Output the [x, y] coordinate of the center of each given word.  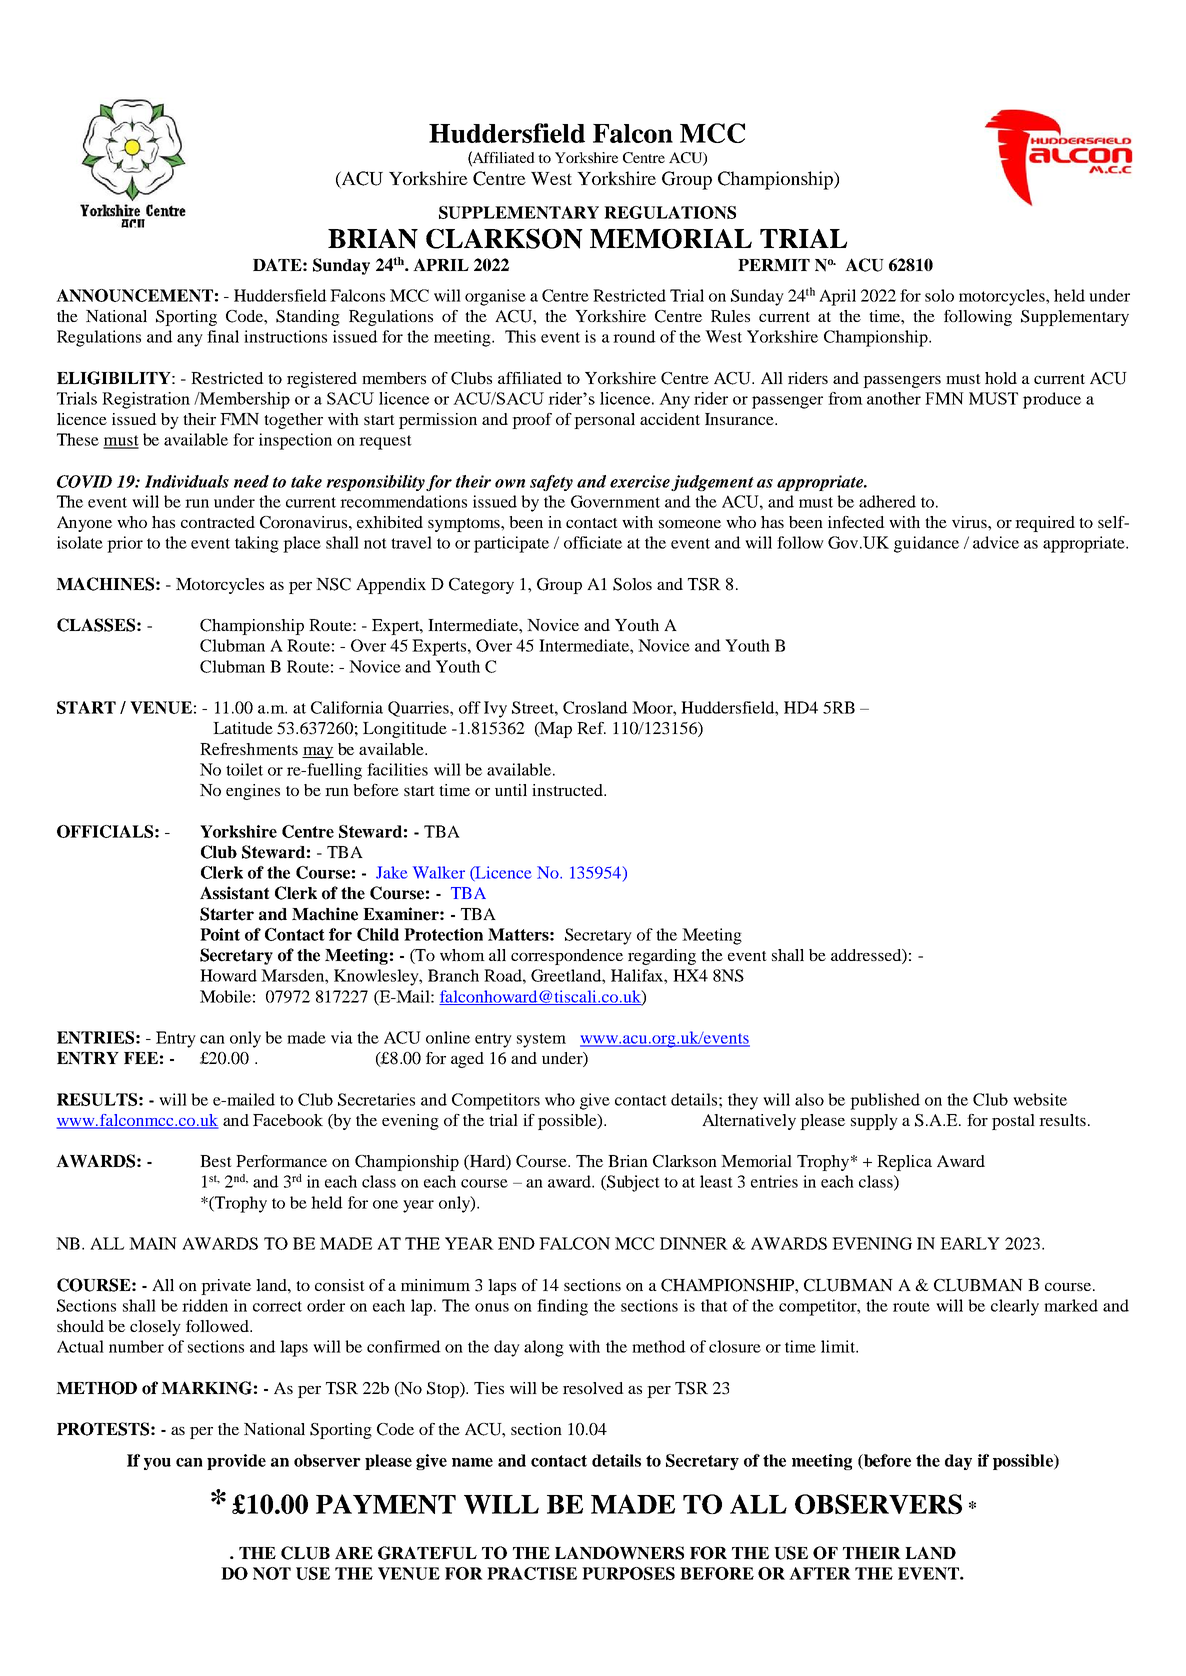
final [223, 336]
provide [236, 1462]
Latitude [243, 728]
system [541, 1040]
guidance [926, 544]
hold [1001, 378]
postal [1013, 1122]
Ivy [495, 709]
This [520, 336]
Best [216, 1161]
